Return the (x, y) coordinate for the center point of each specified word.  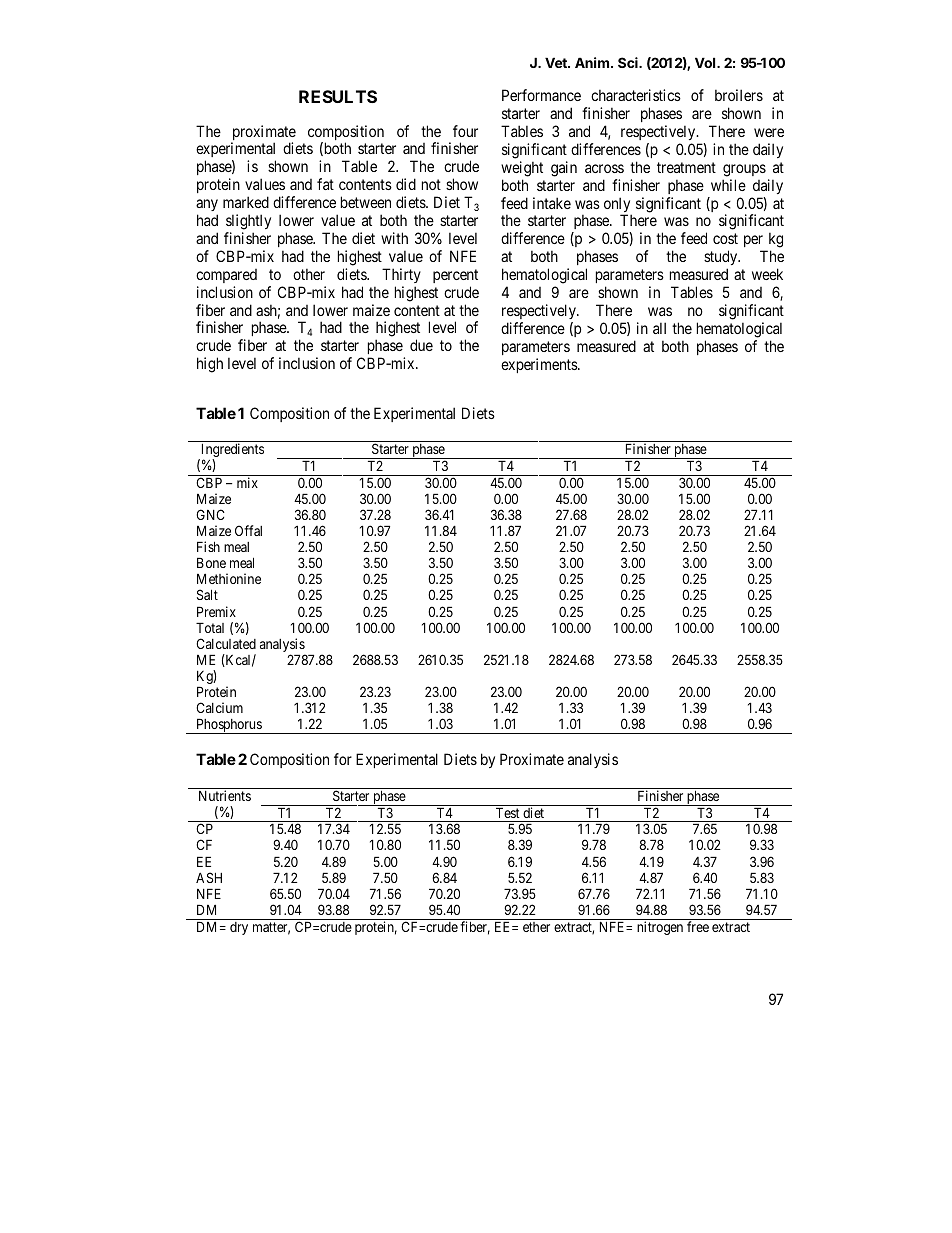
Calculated (226, 643)
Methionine (229, 578)
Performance (541, 95)
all (659, 328)
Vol (706, 62)
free (698, 926)
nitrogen (660, 928)
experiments (540, 365)
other (309, 274)
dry (239, 928)
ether (536, 927)
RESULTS (338, 96)
